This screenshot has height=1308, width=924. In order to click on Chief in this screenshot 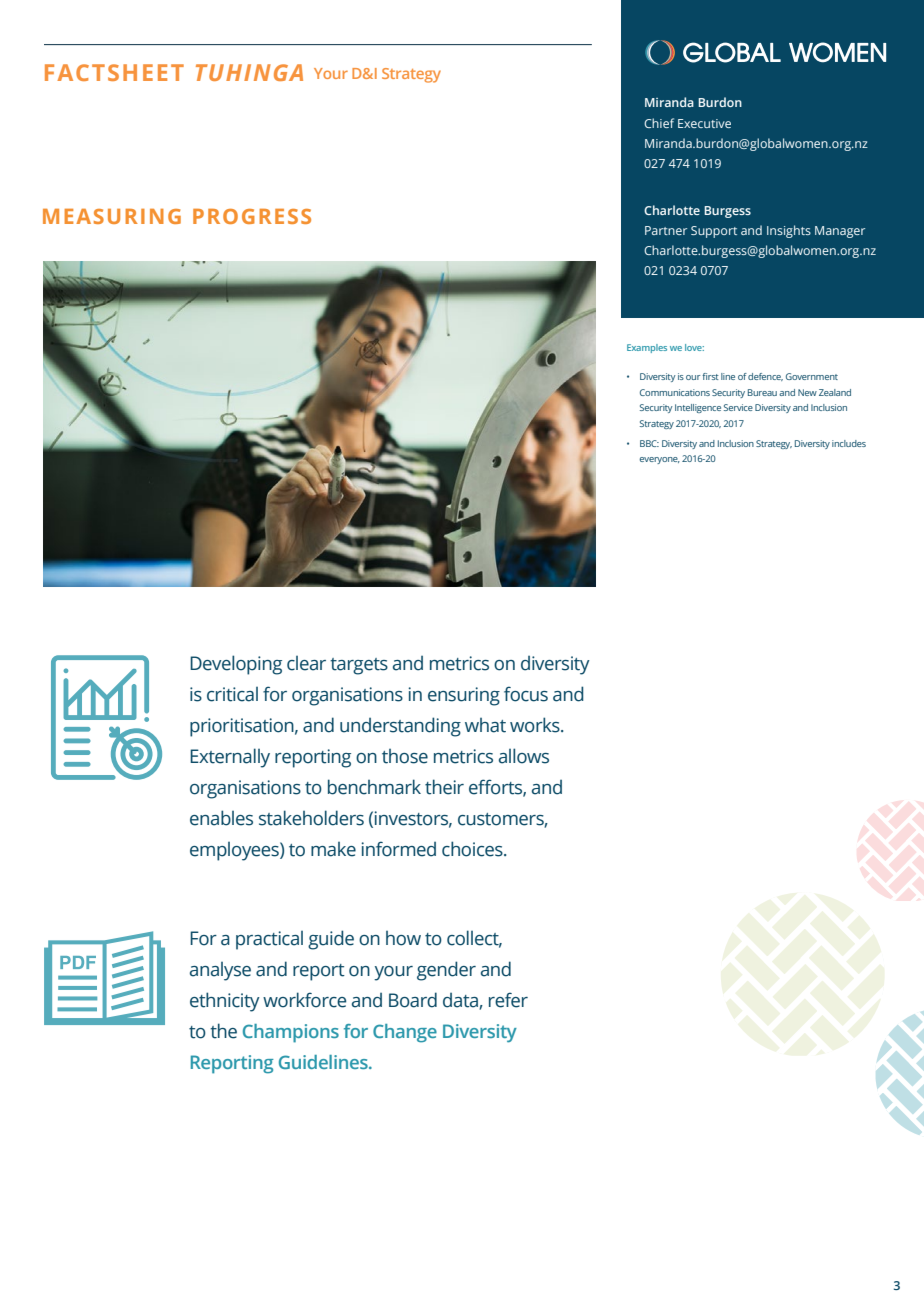, I will do `click(659, 123)`.
